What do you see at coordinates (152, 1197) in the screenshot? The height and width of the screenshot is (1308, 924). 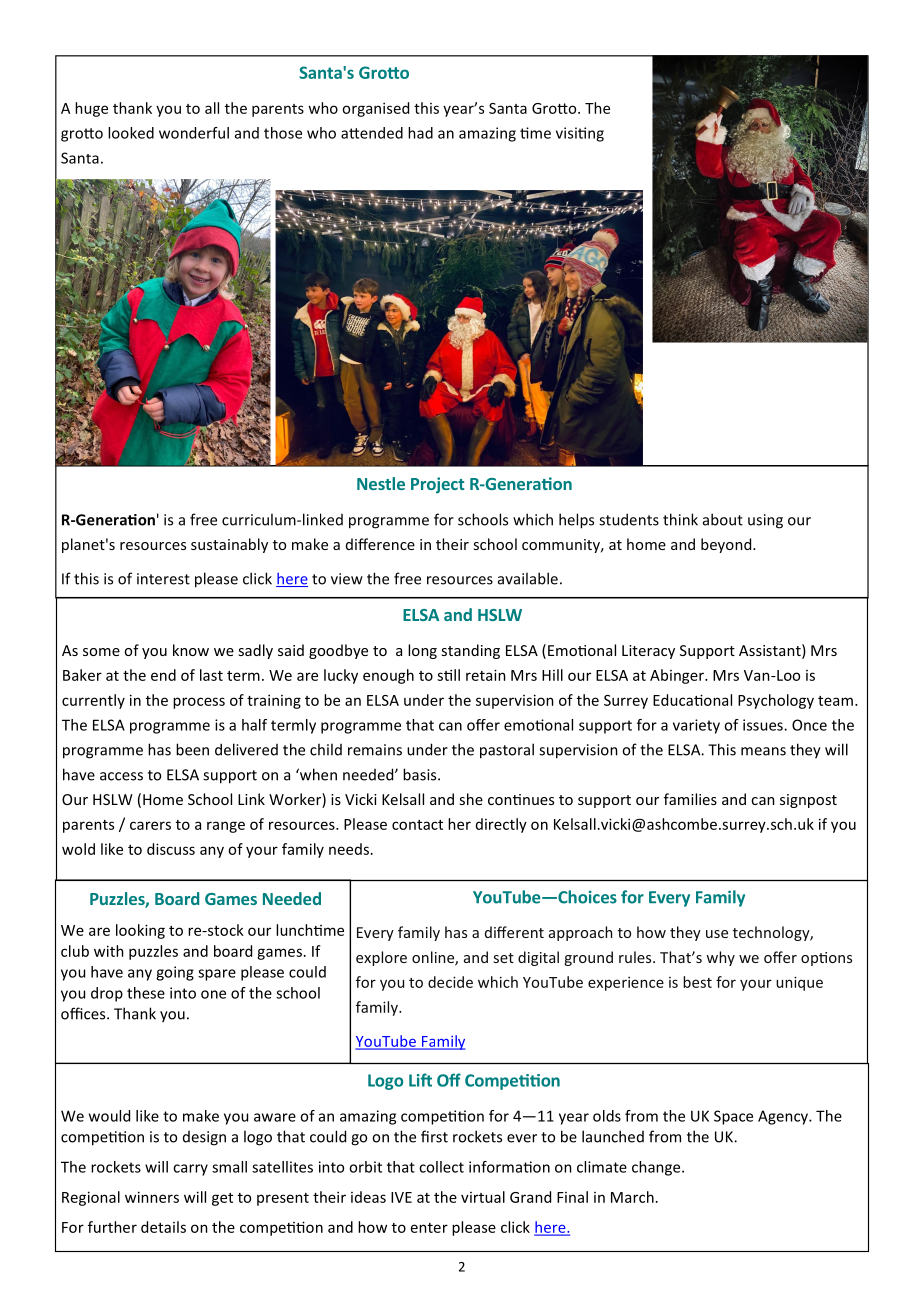 I see `winners` at bounding box center [152, 1197].
